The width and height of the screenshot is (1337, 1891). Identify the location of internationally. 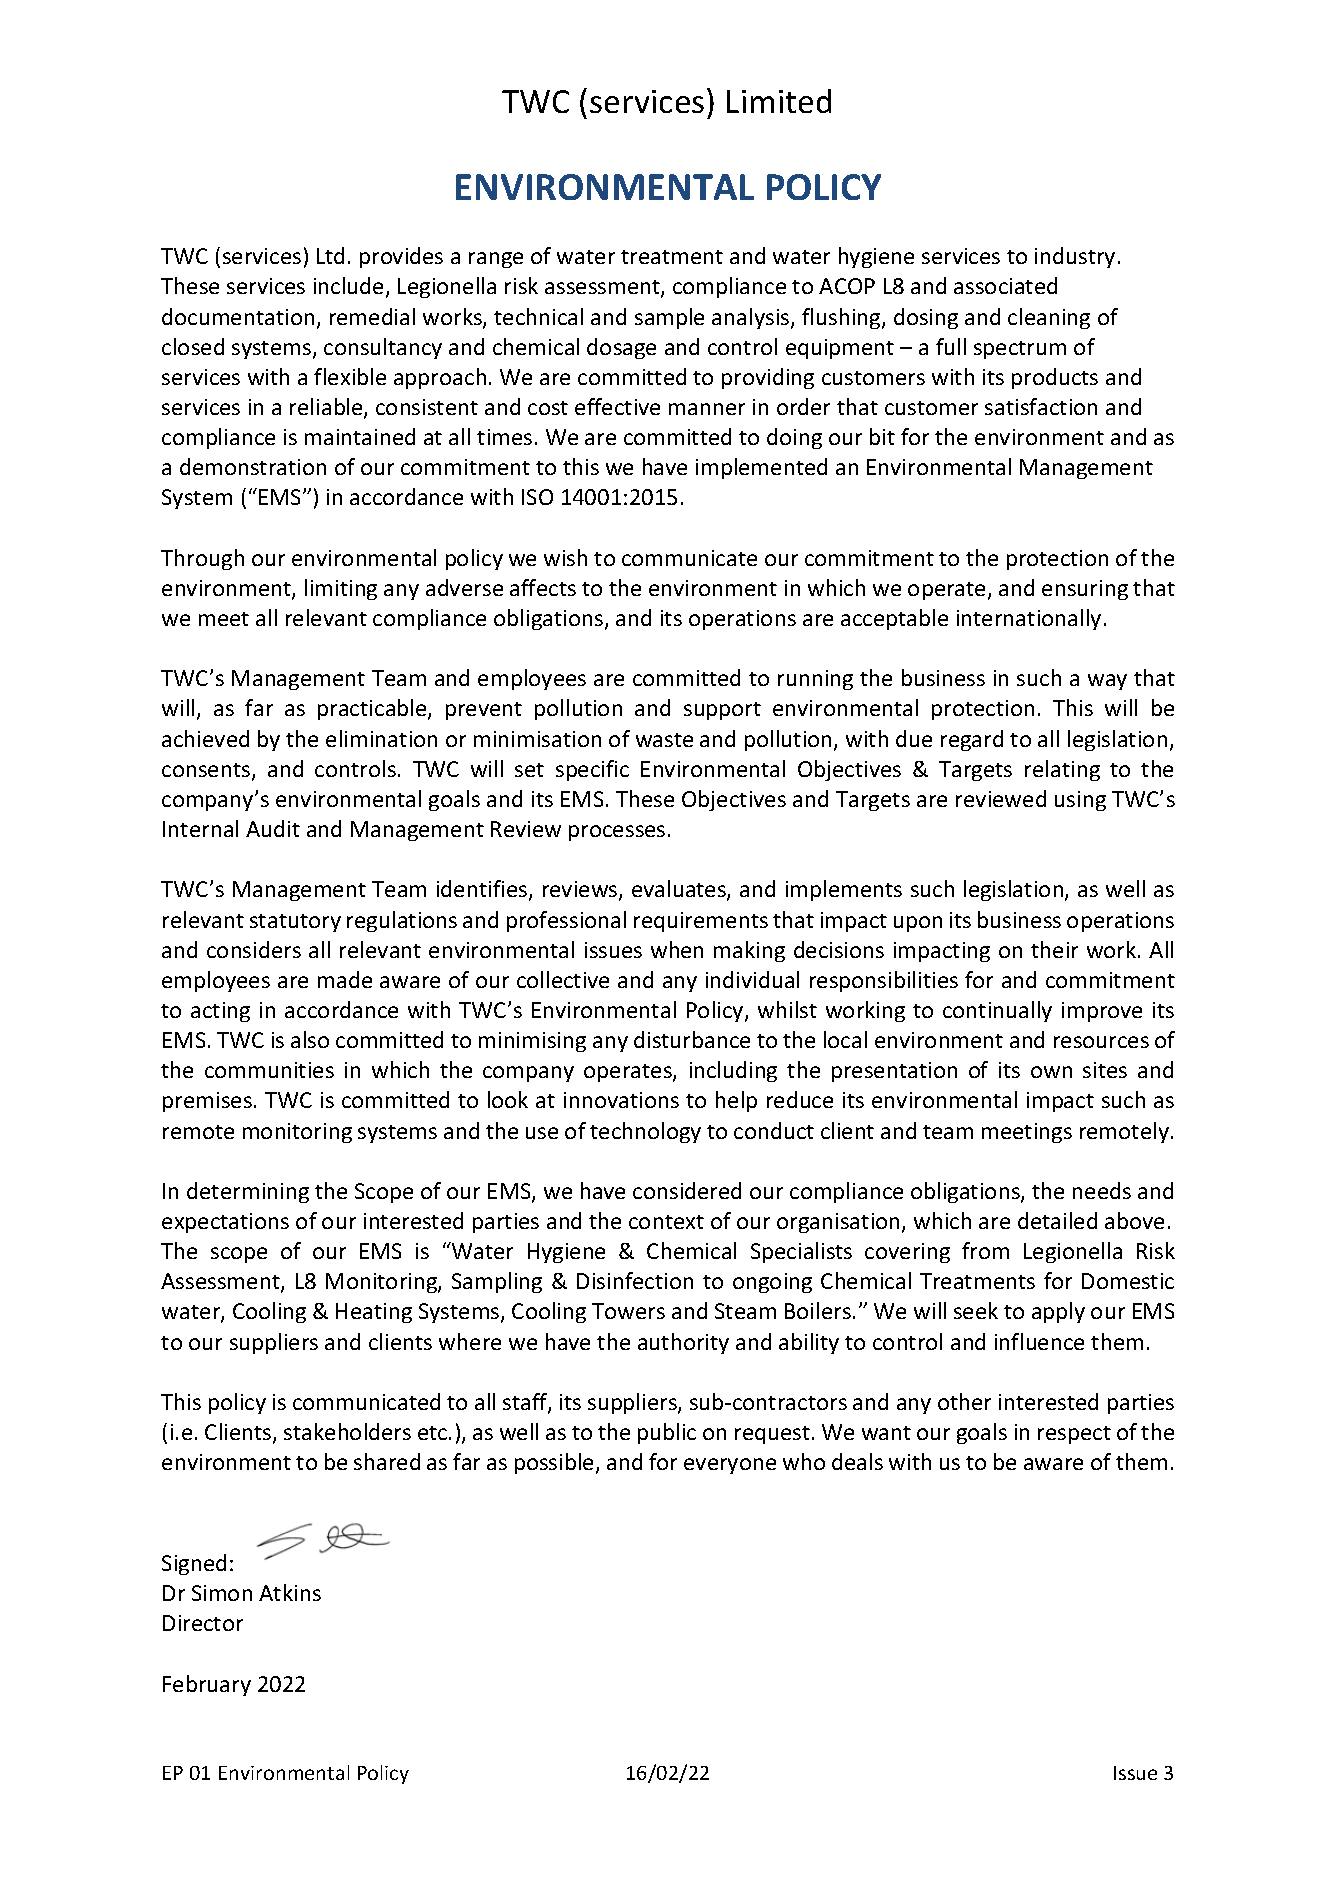
(1029, 619).
